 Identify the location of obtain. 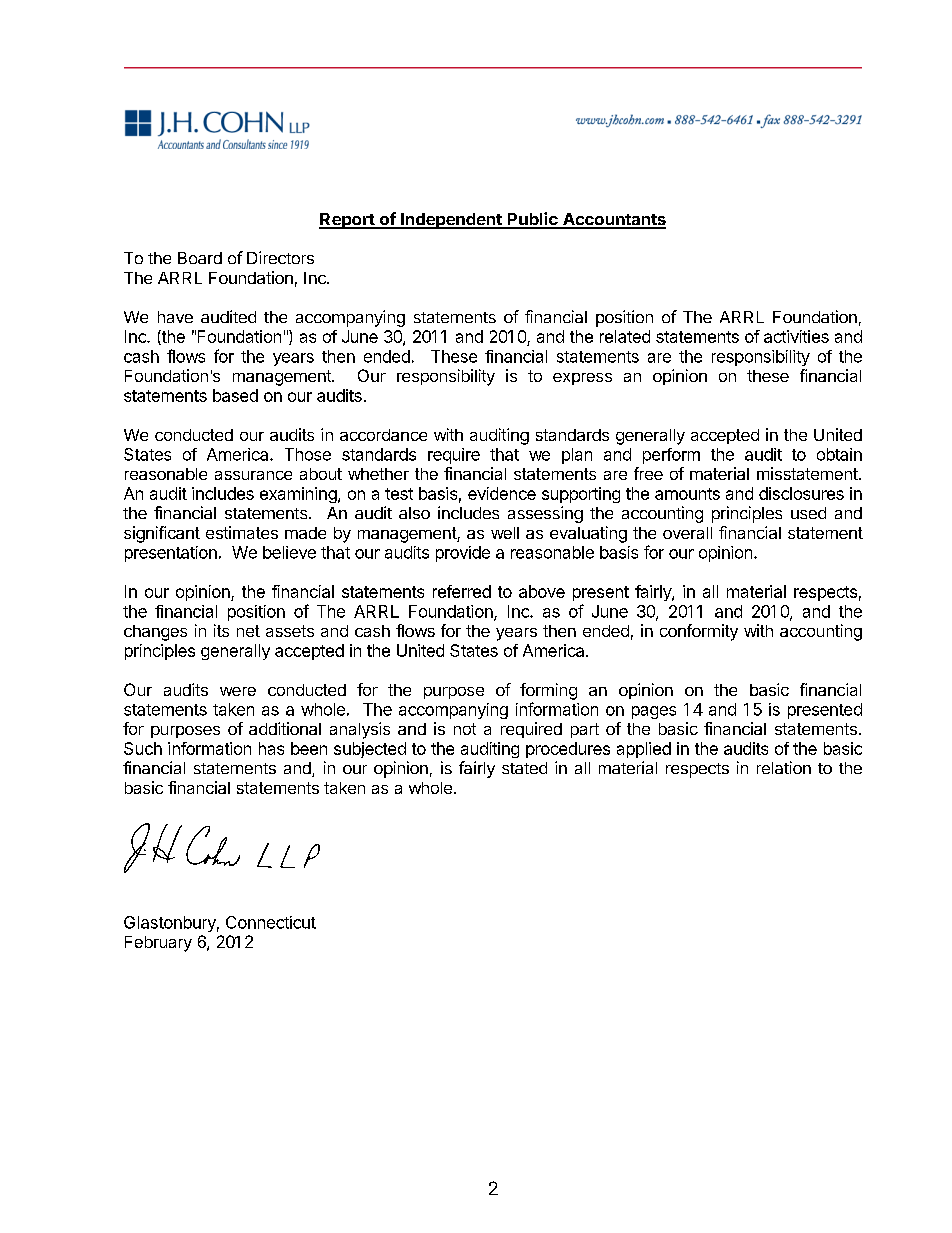
(839, 454).
